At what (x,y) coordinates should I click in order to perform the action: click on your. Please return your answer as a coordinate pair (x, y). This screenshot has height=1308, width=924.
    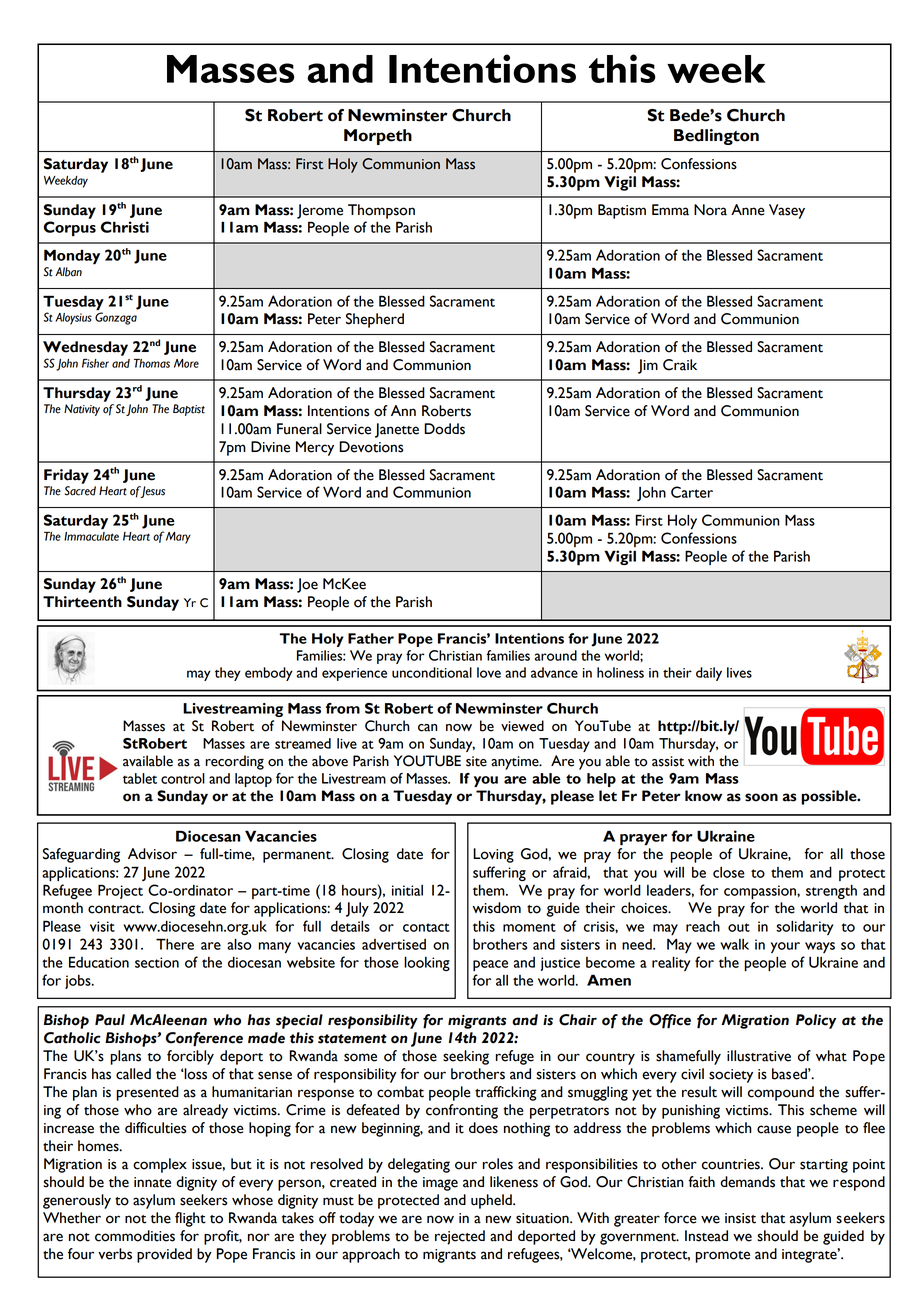
    Looking at the image, I should click on (785, 947).
